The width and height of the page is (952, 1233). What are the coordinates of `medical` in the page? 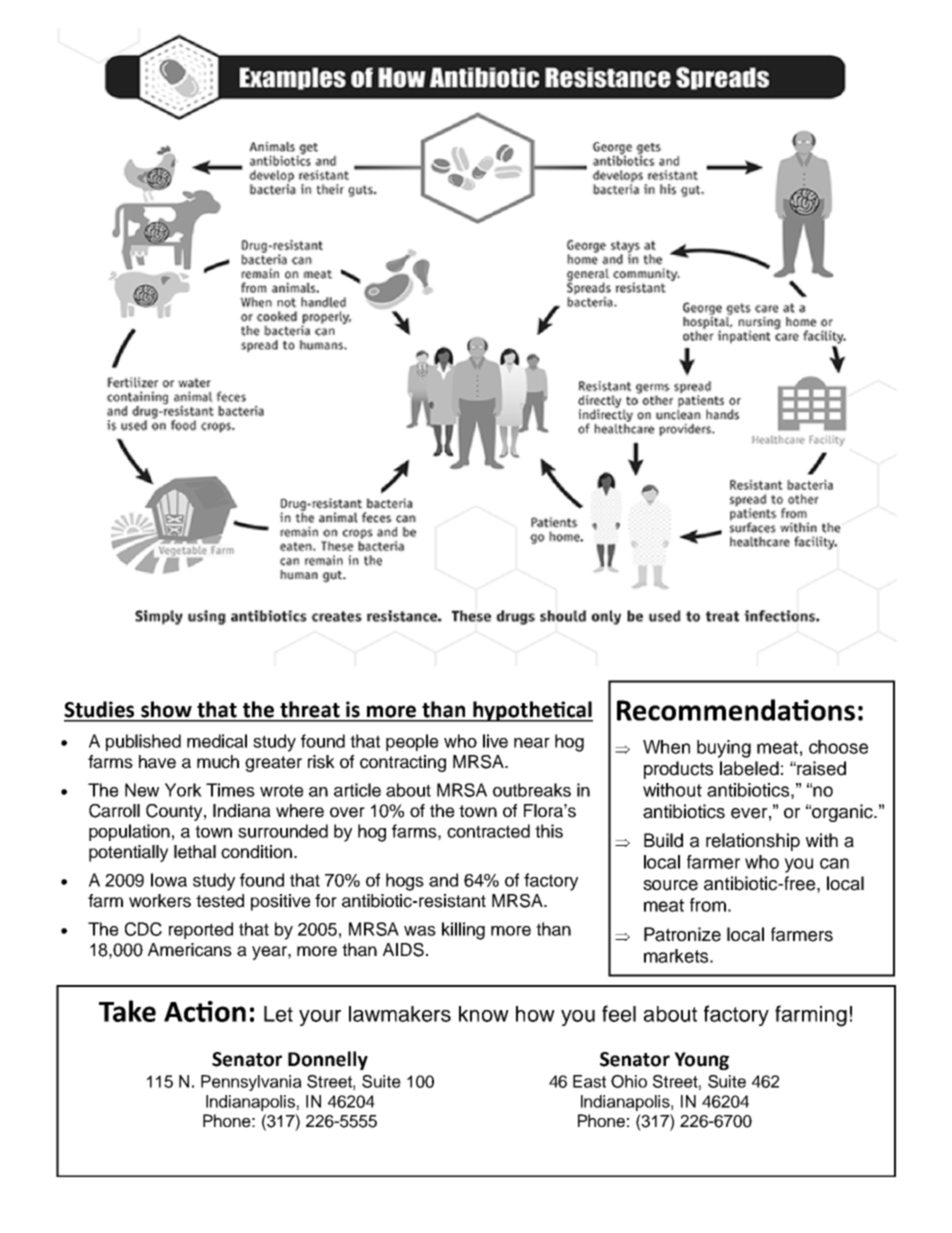 It's located at (217, 741).
